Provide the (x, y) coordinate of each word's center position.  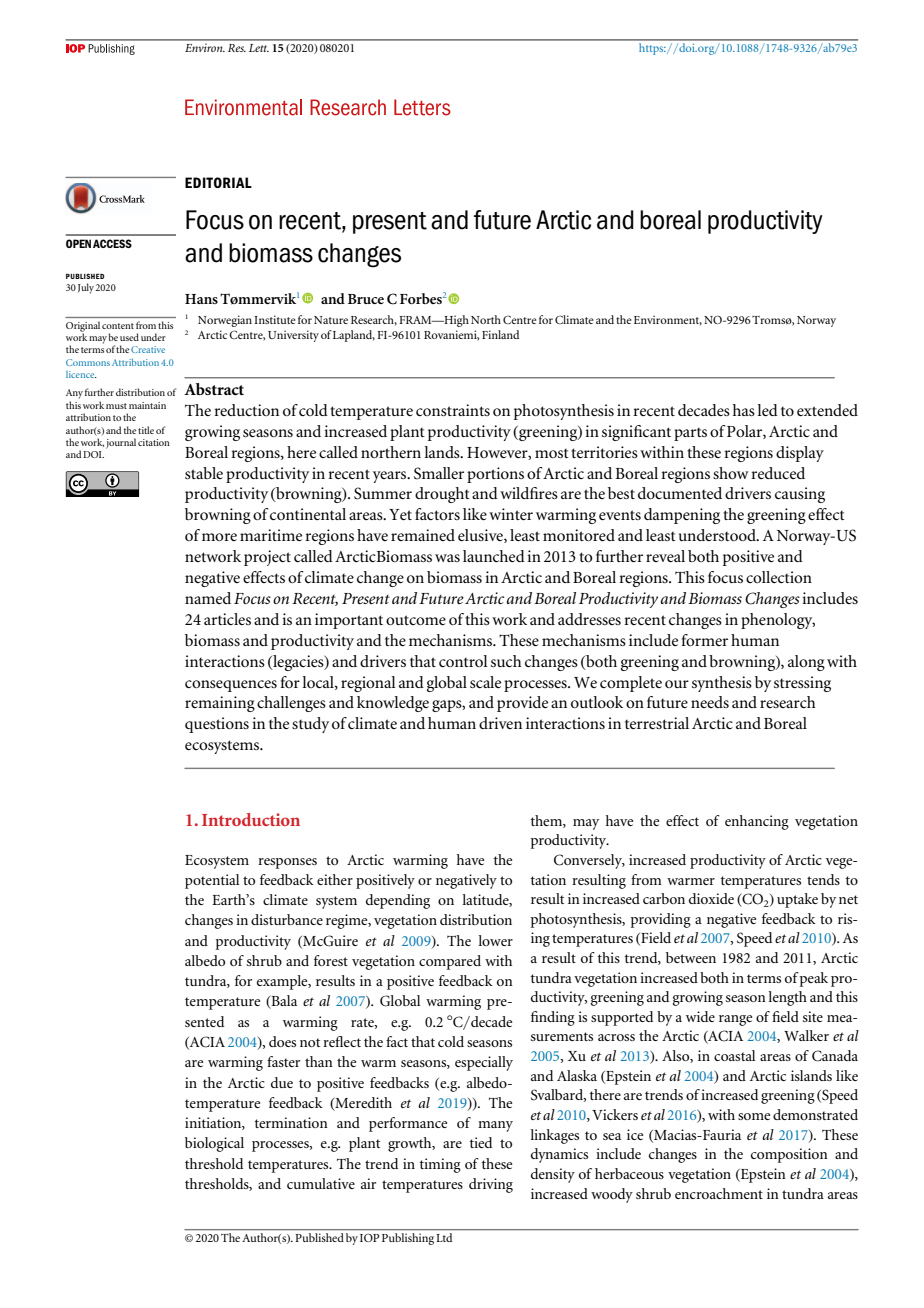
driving (491, 1185)
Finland (500, 334)
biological (214, 1144)
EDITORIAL (218, 182)
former (705, 640)
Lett (259, 48)
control (463, 661)
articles (227, 619)
